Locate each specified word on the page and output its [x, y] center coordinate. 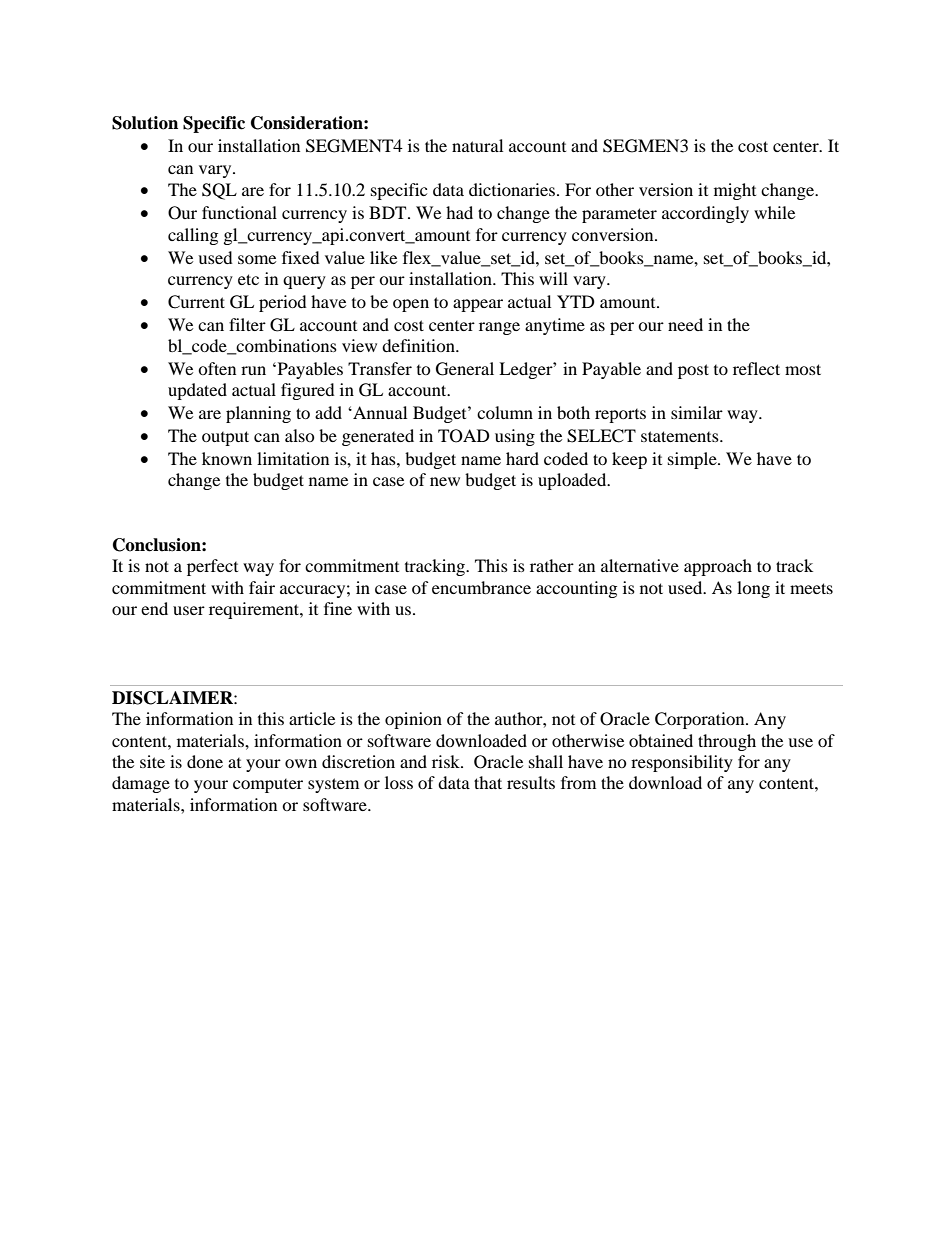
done [205, 761]
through [727, 742]
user [189, 610]
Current [196, 302]
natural [477, 145]
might [735, 191]
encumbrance [481, 587]
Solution [145, 123]
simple [693, 460]
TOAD [464, 436]
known [227, 458]
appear [478, 305]
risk [447, 761]
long [753, 589]
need [685, 324]
